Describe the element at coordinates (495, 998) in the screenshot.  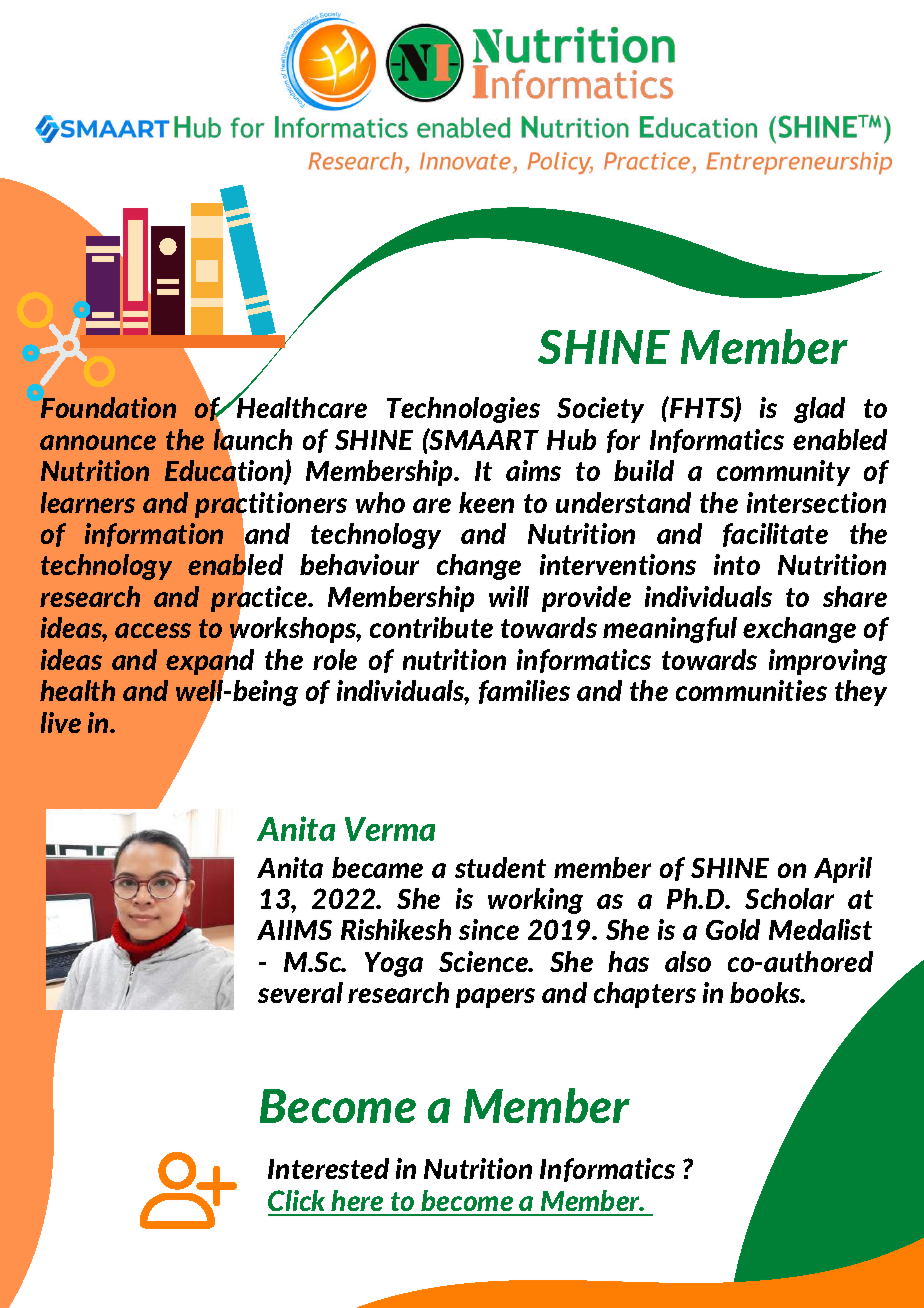
I see `papers` at that location.
